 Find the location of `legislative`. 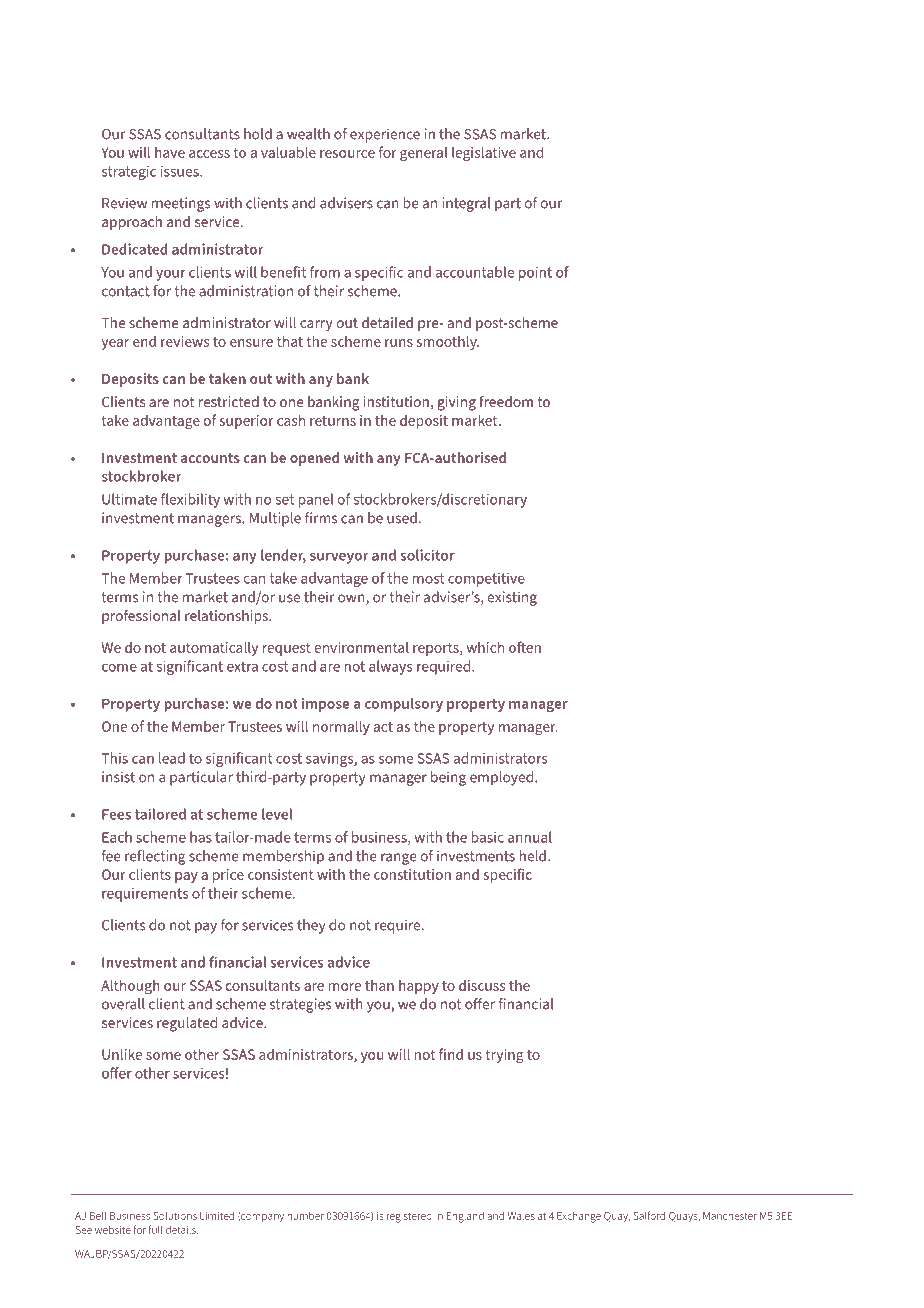

legislative is located at coordinates (484, 153).
